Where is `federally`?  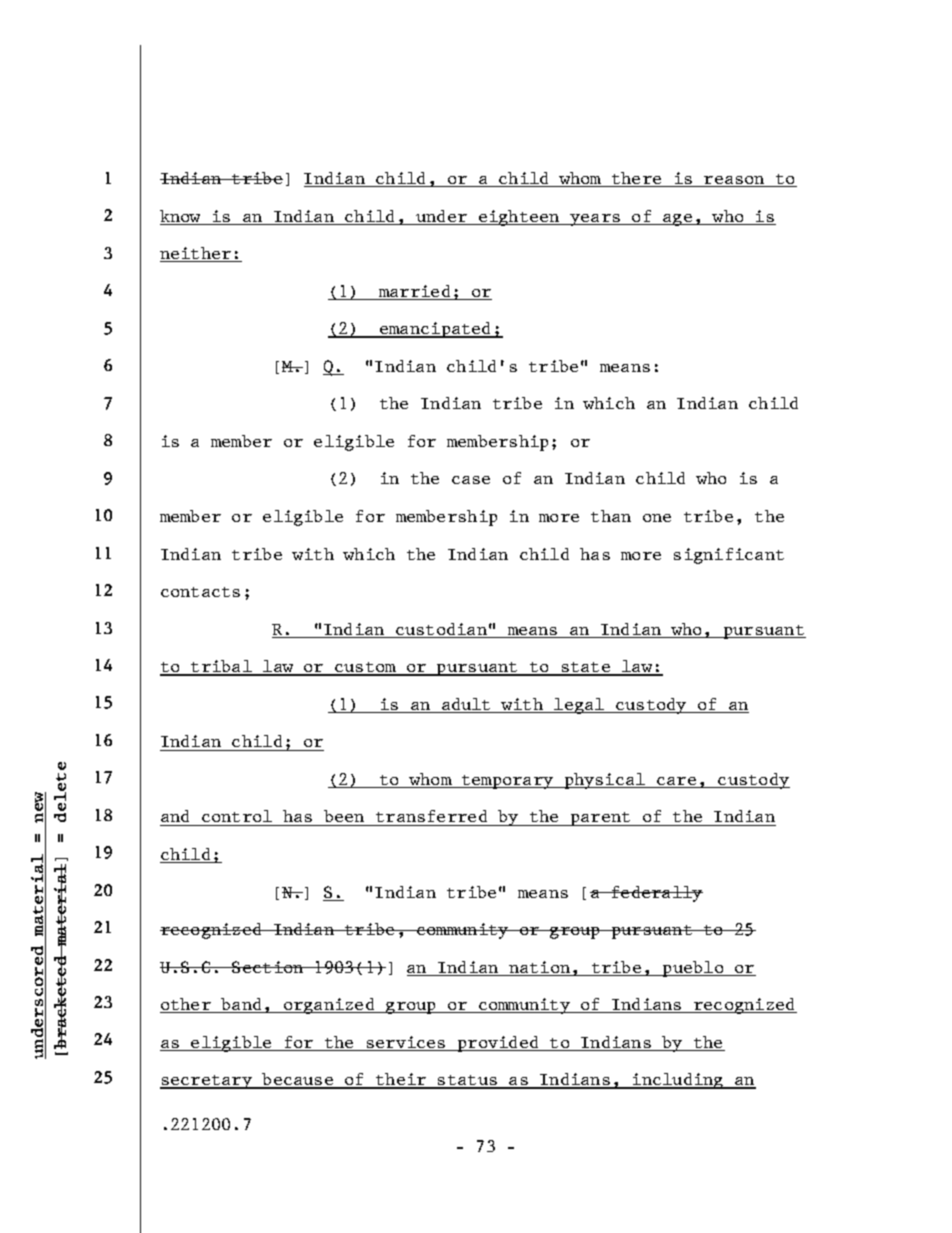
federally is located at coordinates (656, 894).
